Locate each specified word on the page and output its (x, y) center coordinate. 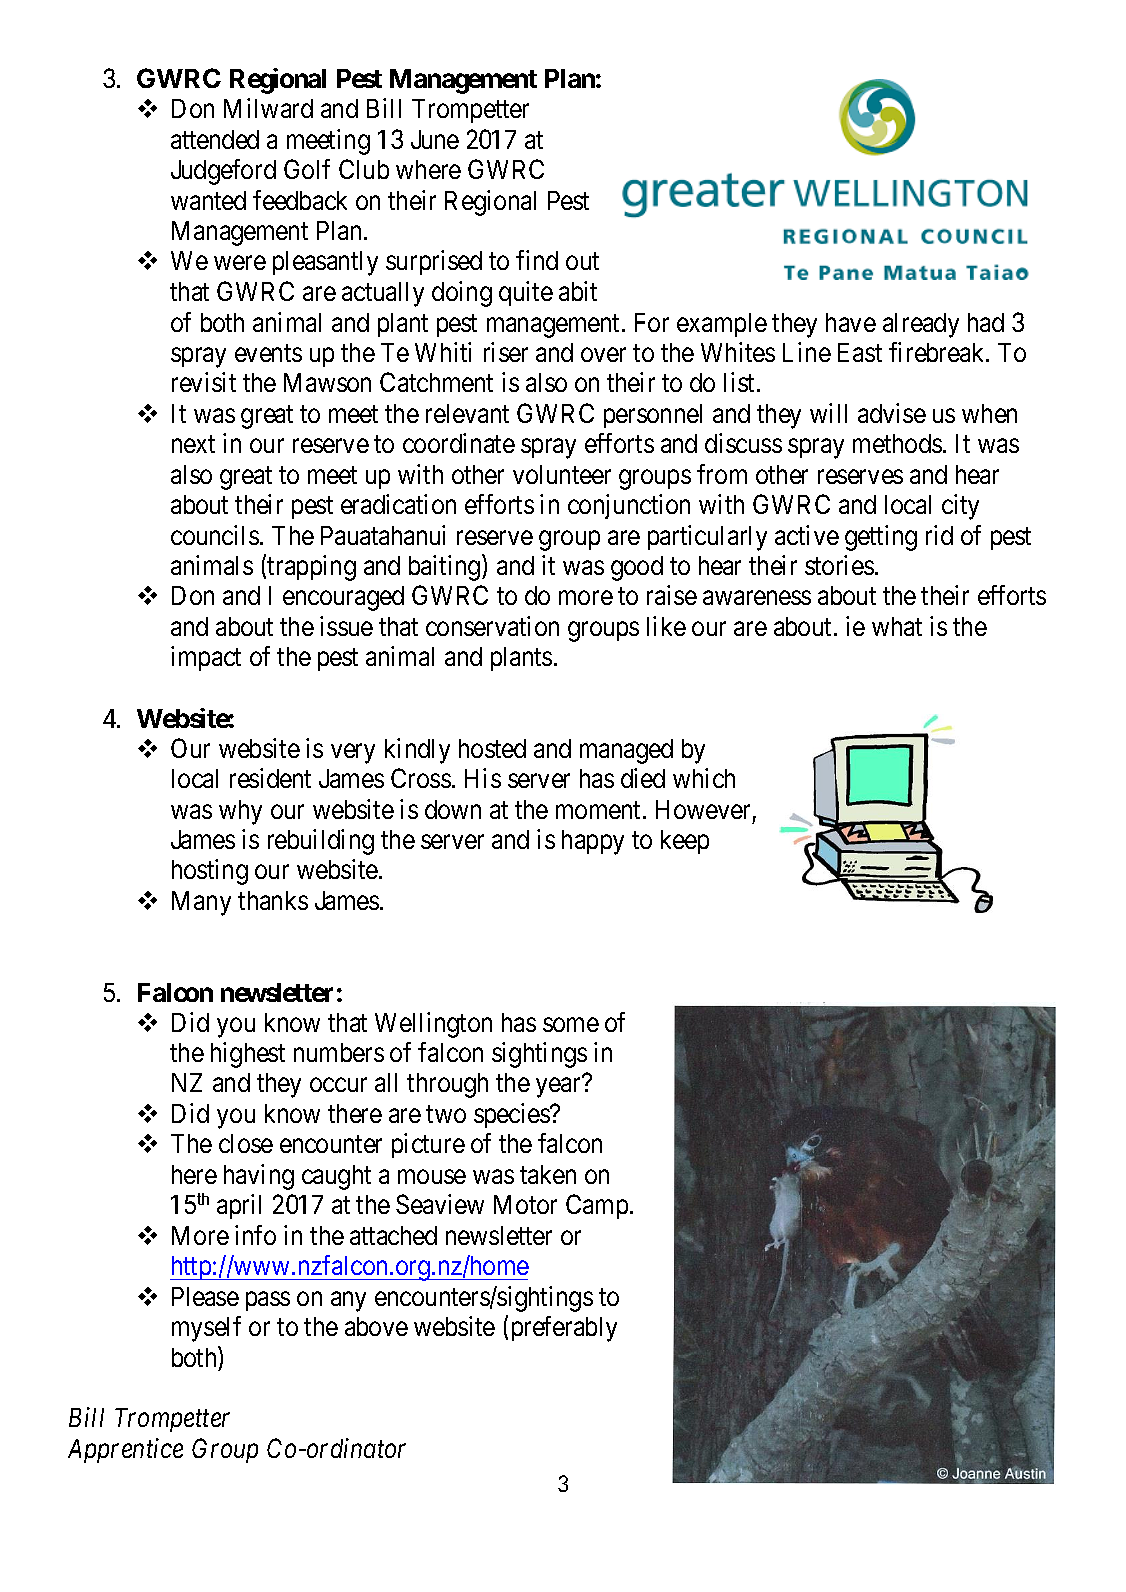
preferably (564, 1329)
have (851, 322)
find (537, 260)
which (704, 778)
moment (600, 810)
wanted (208, 200)
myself (206, 1329)
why (240, 812)
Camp (597, 1206)
